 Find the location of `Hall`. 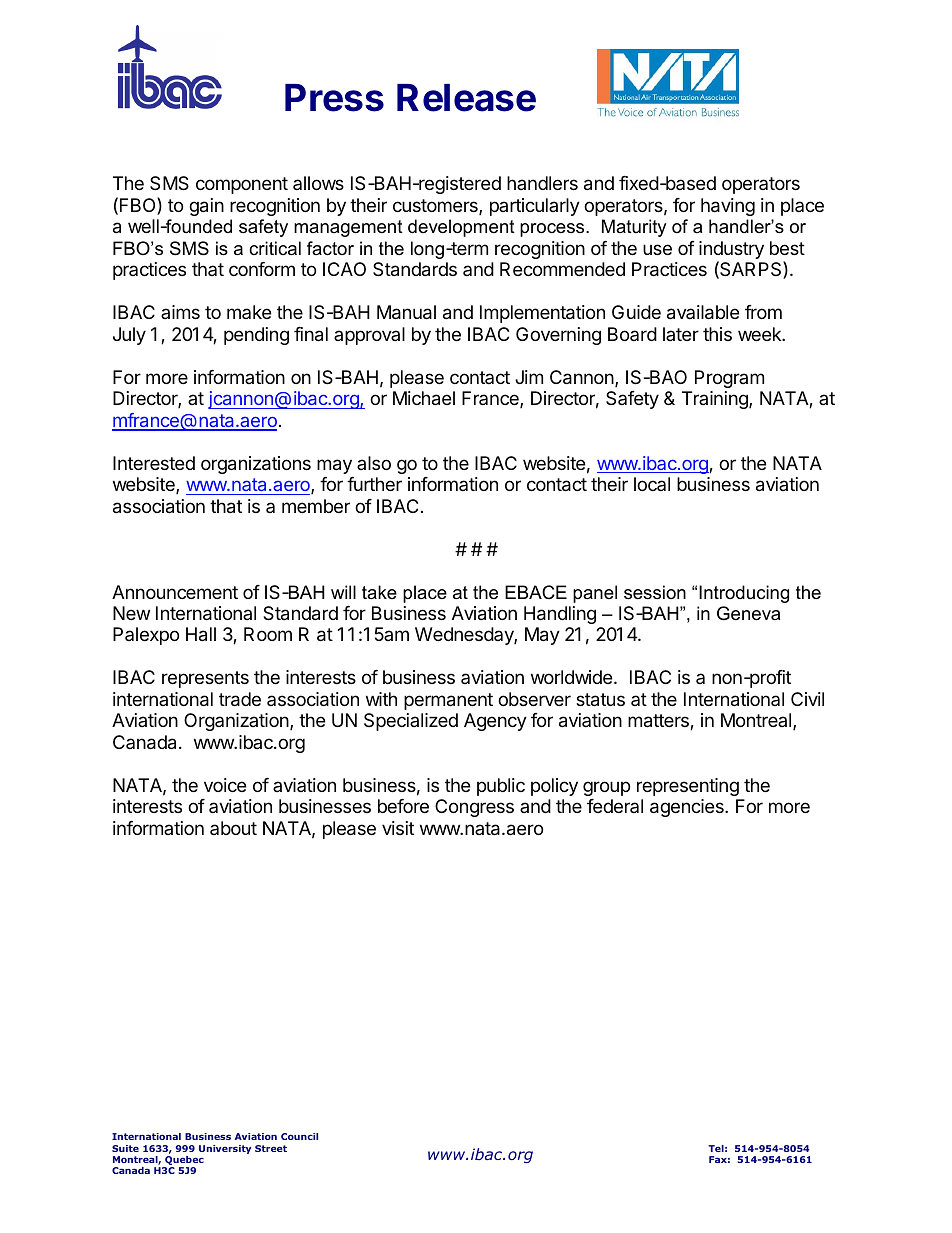

Hall is located at coordinates (201, 634).
